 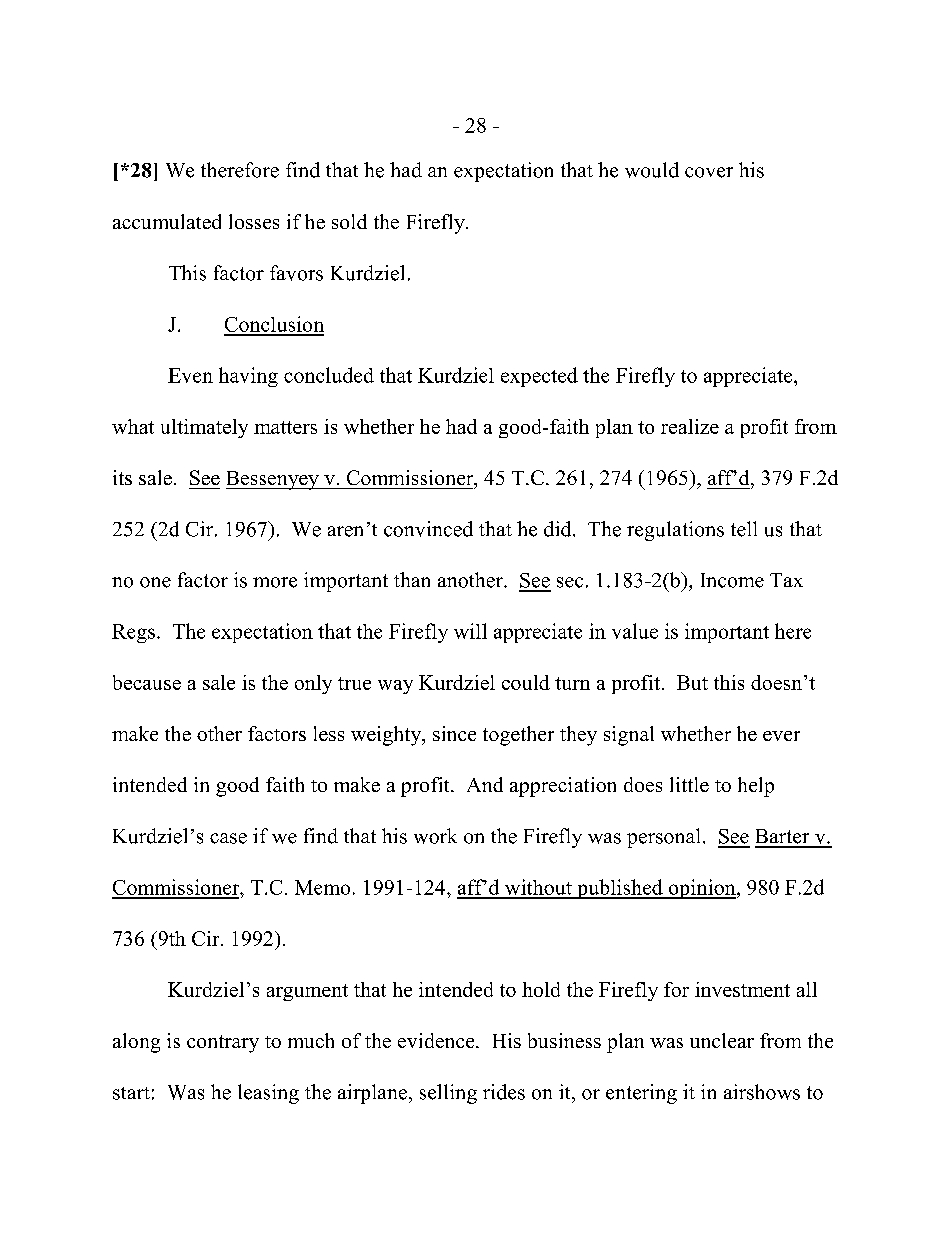 What do you see at coordinates (709, 172) in the document?
I see `cover` at bounding box center [709, 172].
